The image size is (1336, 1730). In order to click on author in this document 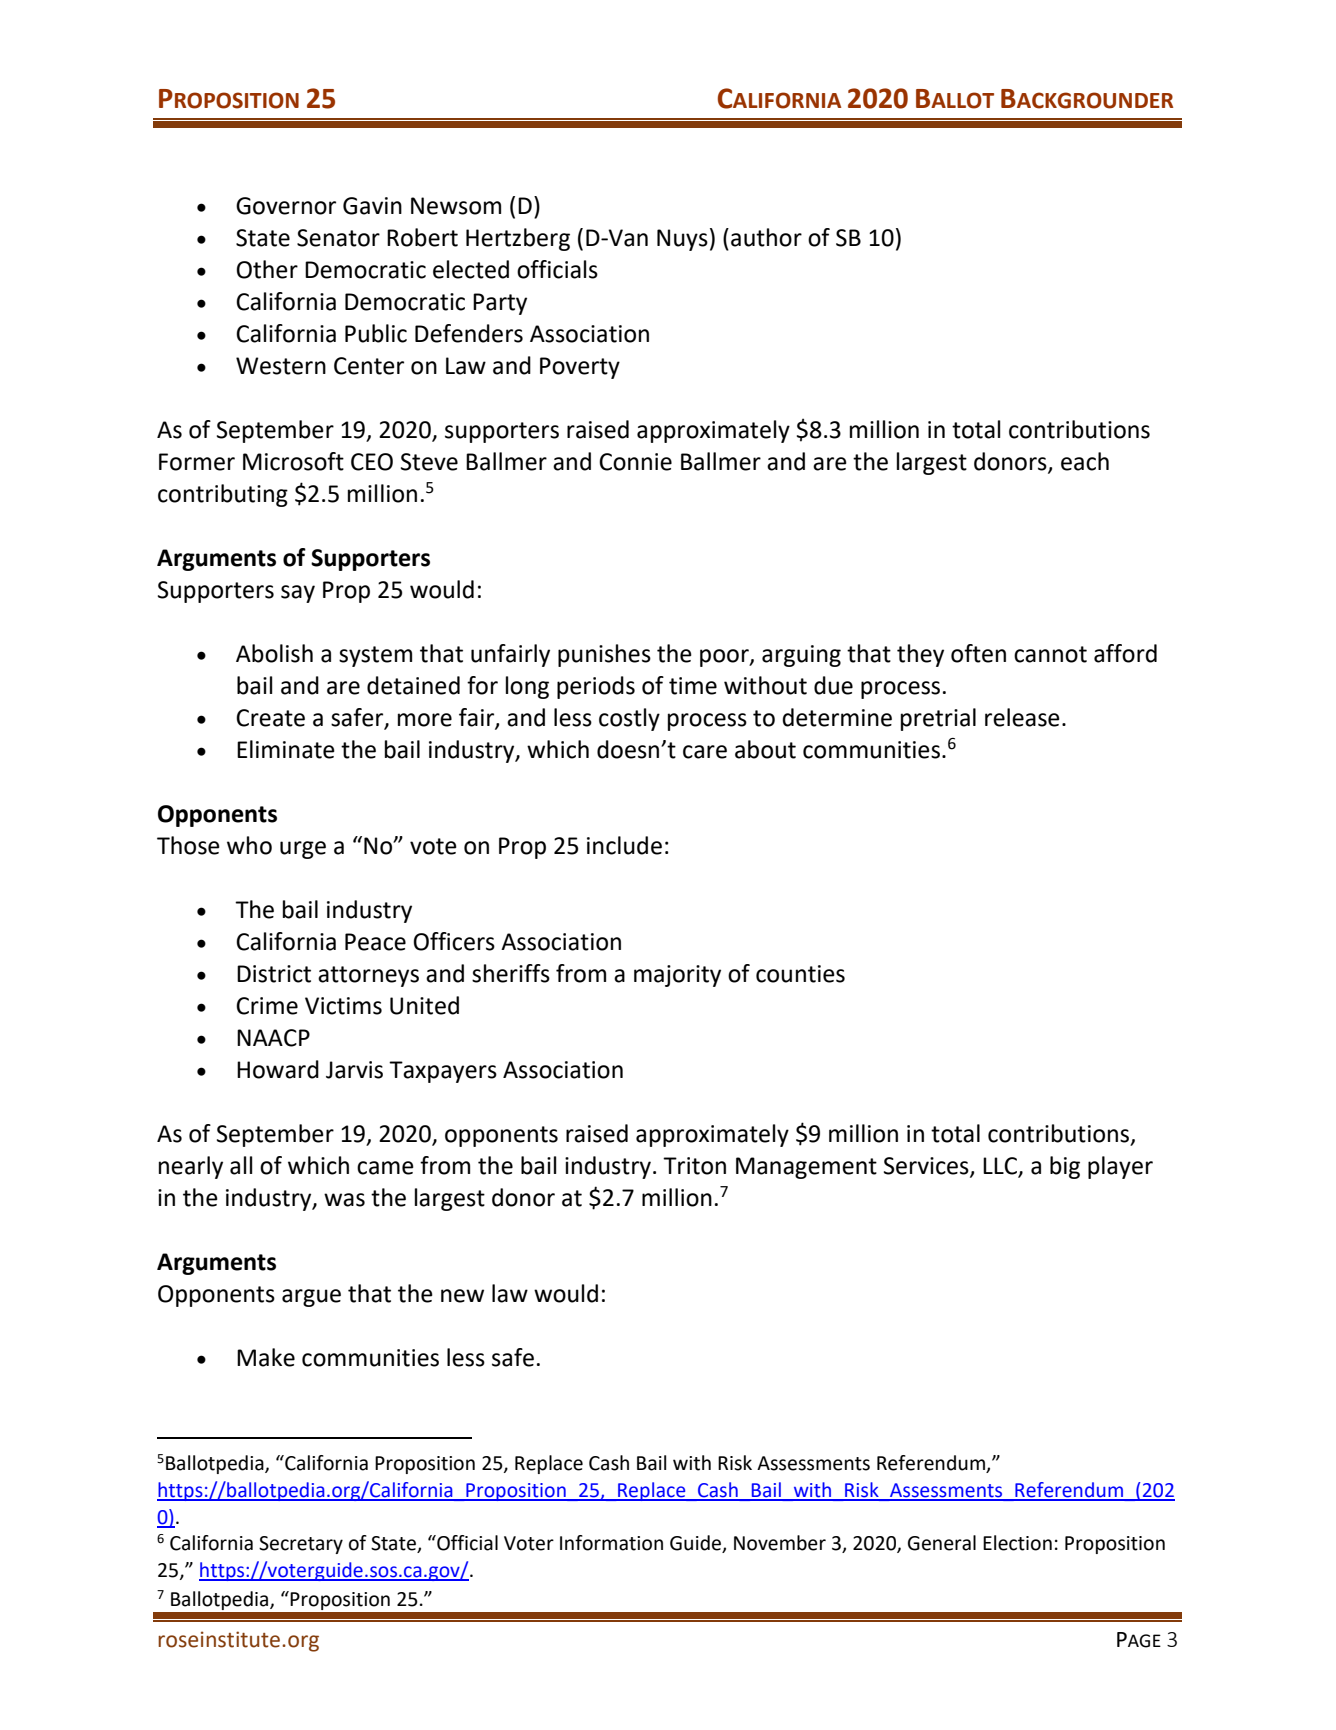, I will do `click(766, 237)`.
